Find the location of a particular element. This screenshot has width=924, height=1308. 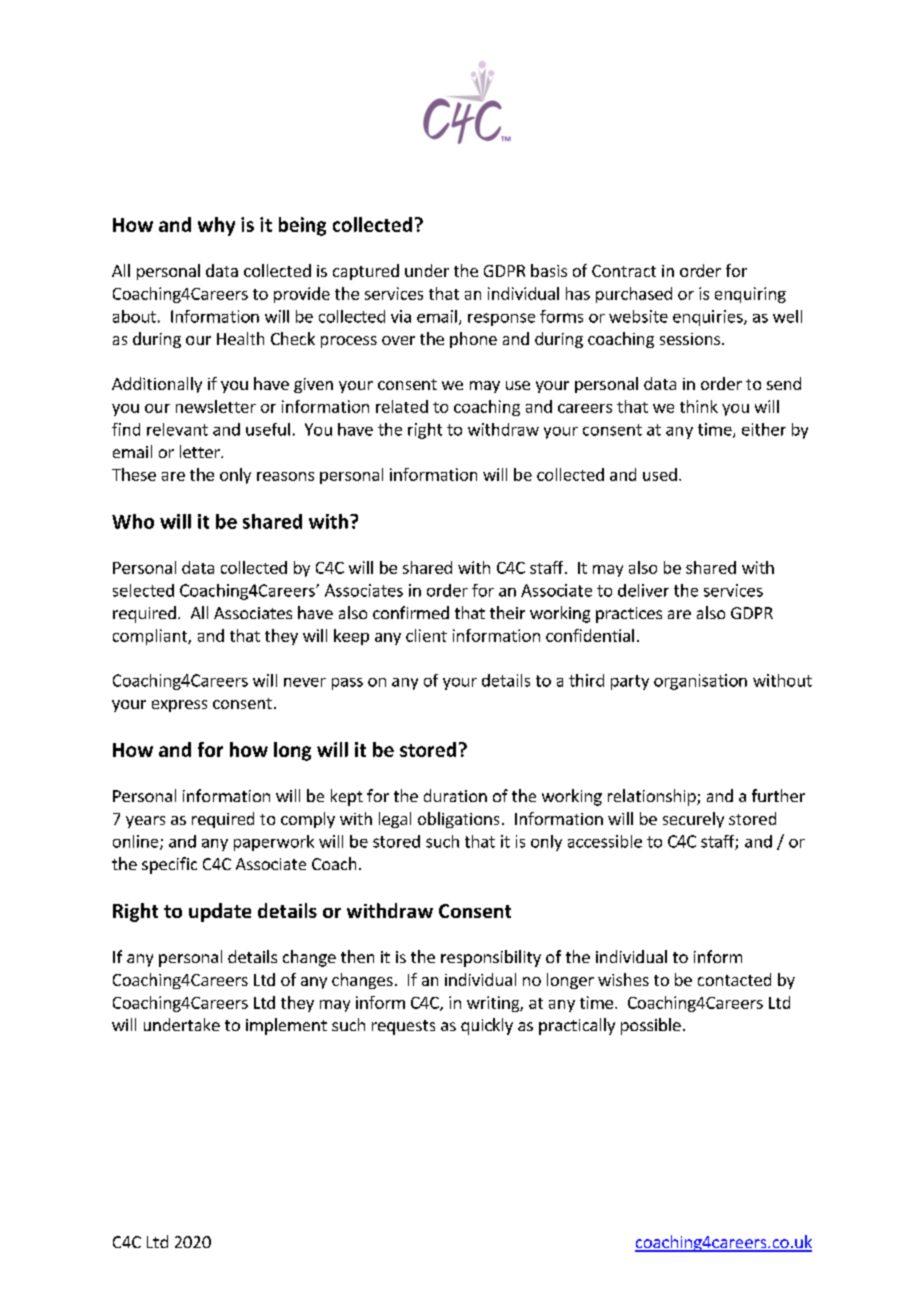

years is located at coordinates (145, 822).
